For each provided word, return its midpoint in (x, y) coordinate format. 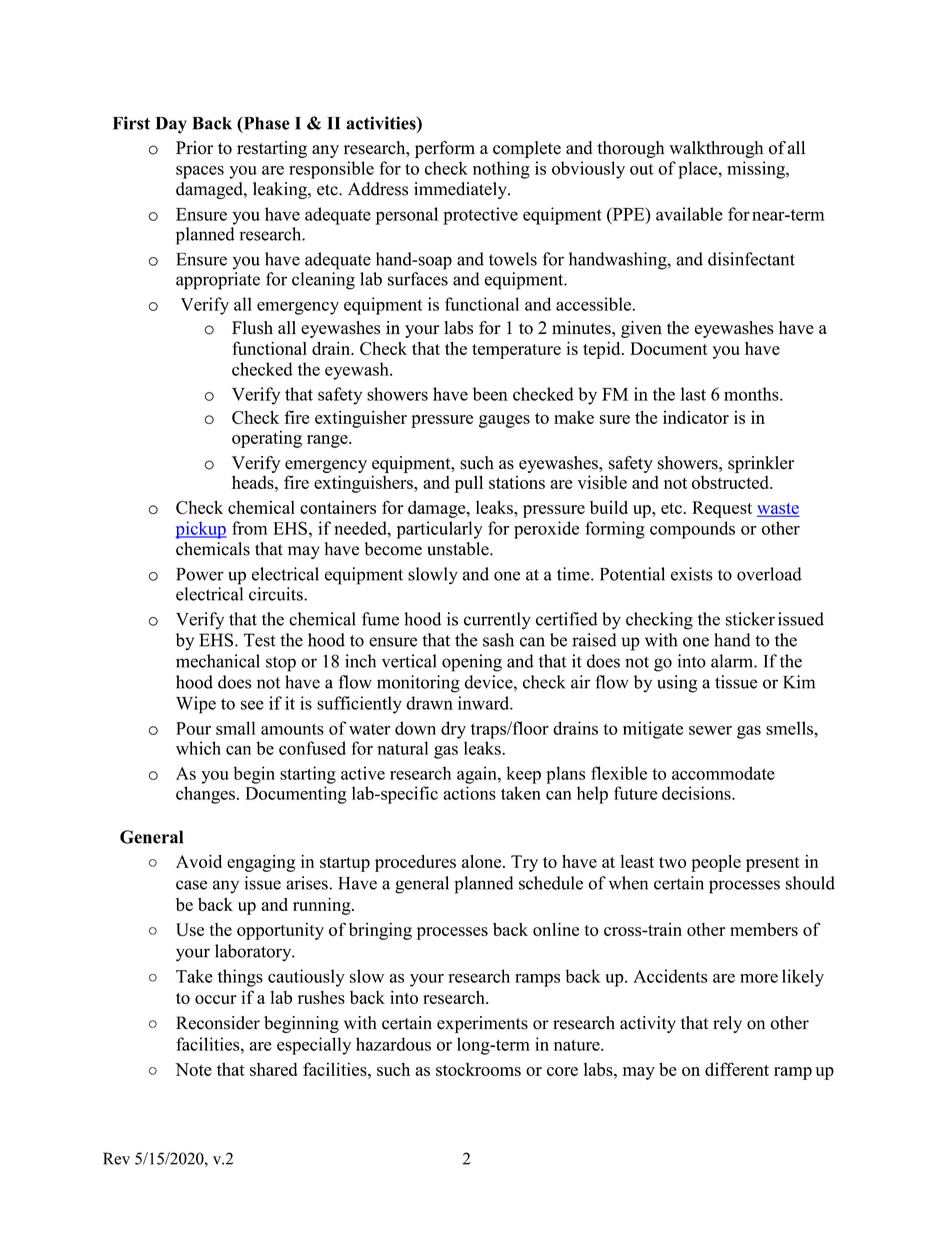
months (752, 394)
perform (445, 149)
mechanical (218, 661)
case (191, 885)
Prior (194, 148)
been (490, 394)
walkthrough (716, 149)
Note (193, 1069)
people (716, 863)
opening (472, 663)
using (677, 684)
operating (267, 439)
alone (483, 861)
